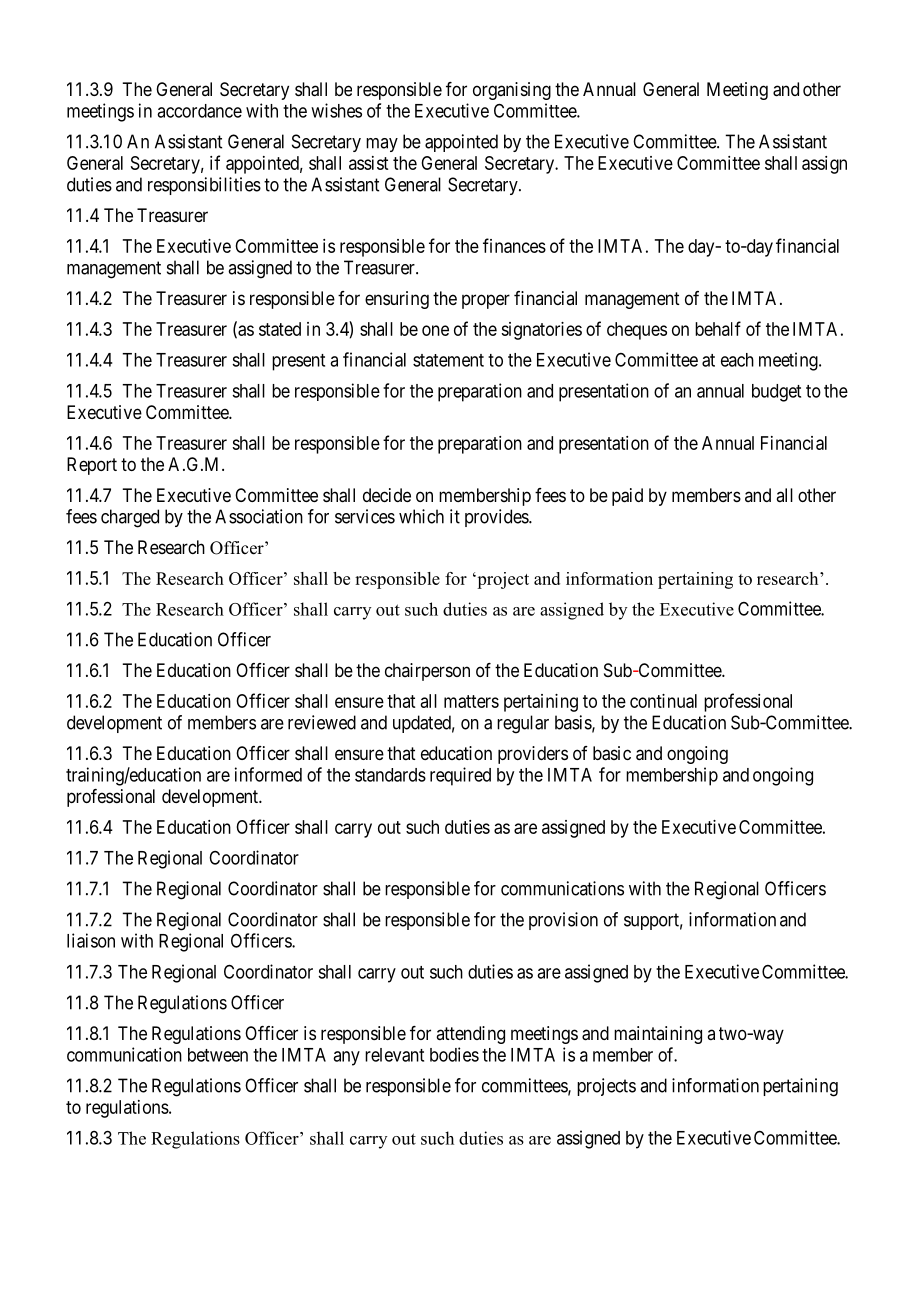  Describe the element at coordinates (218, 1055) in the image. I see `between` at that location.
